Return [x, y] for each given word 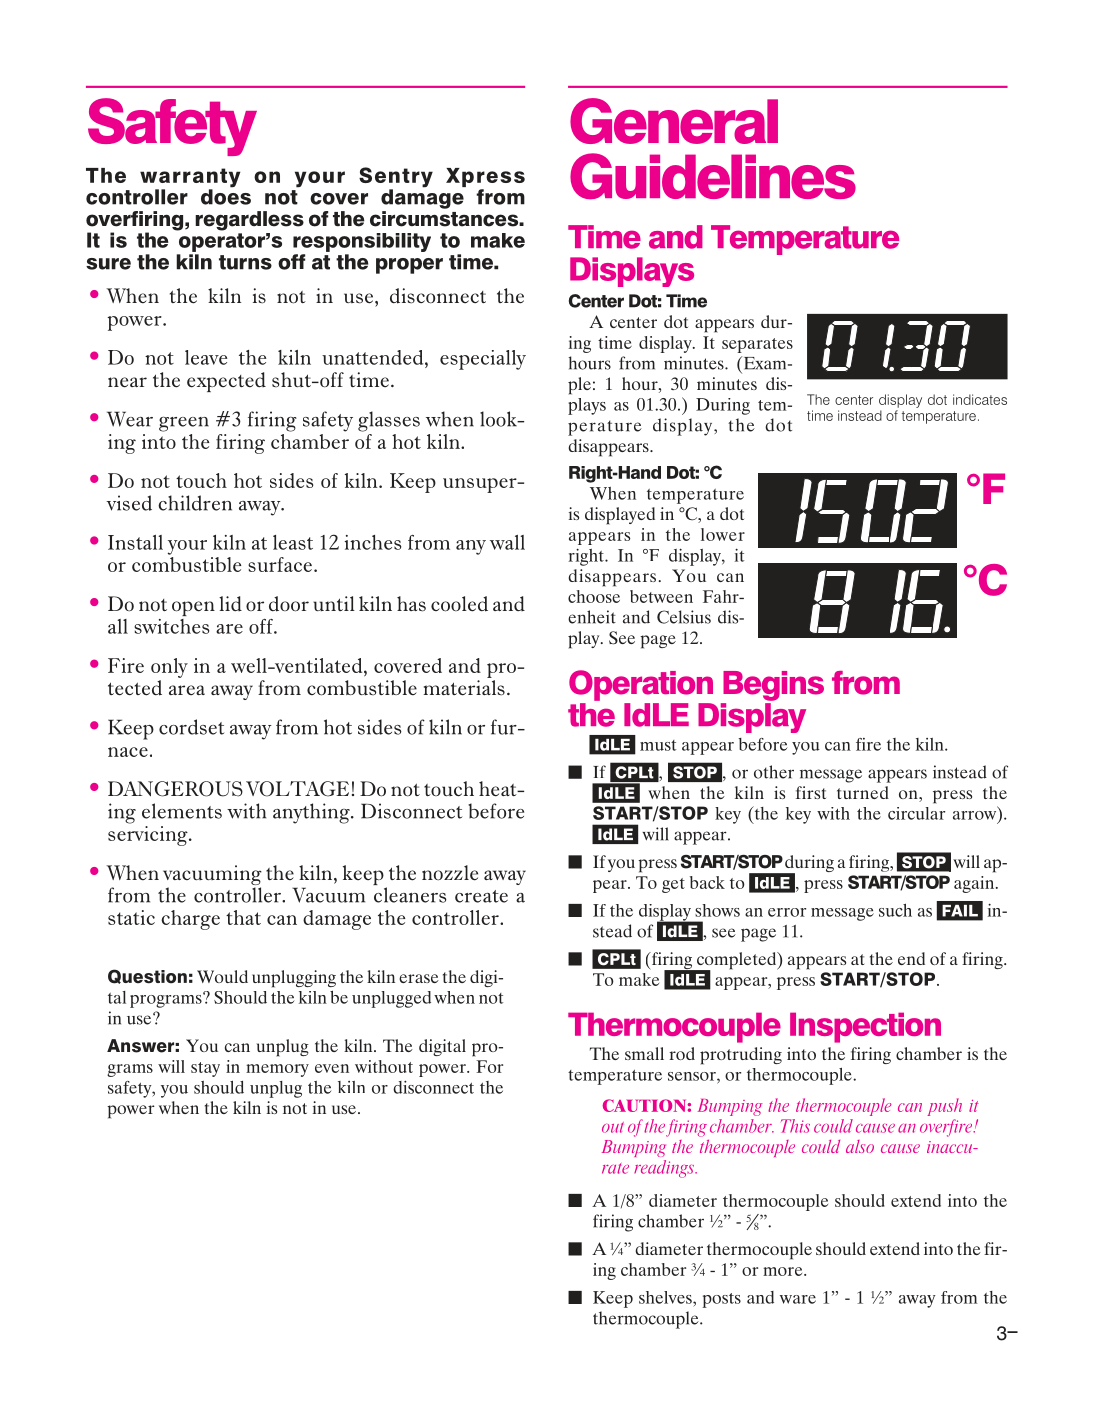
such [895, 910]
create [481, 896]
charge [190, 920]
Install [135, 542]
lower [723, 534]
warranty [190, 179]
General [674, 121]
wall [507, 542]
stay [205, 1069]
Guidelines [713, 176]
